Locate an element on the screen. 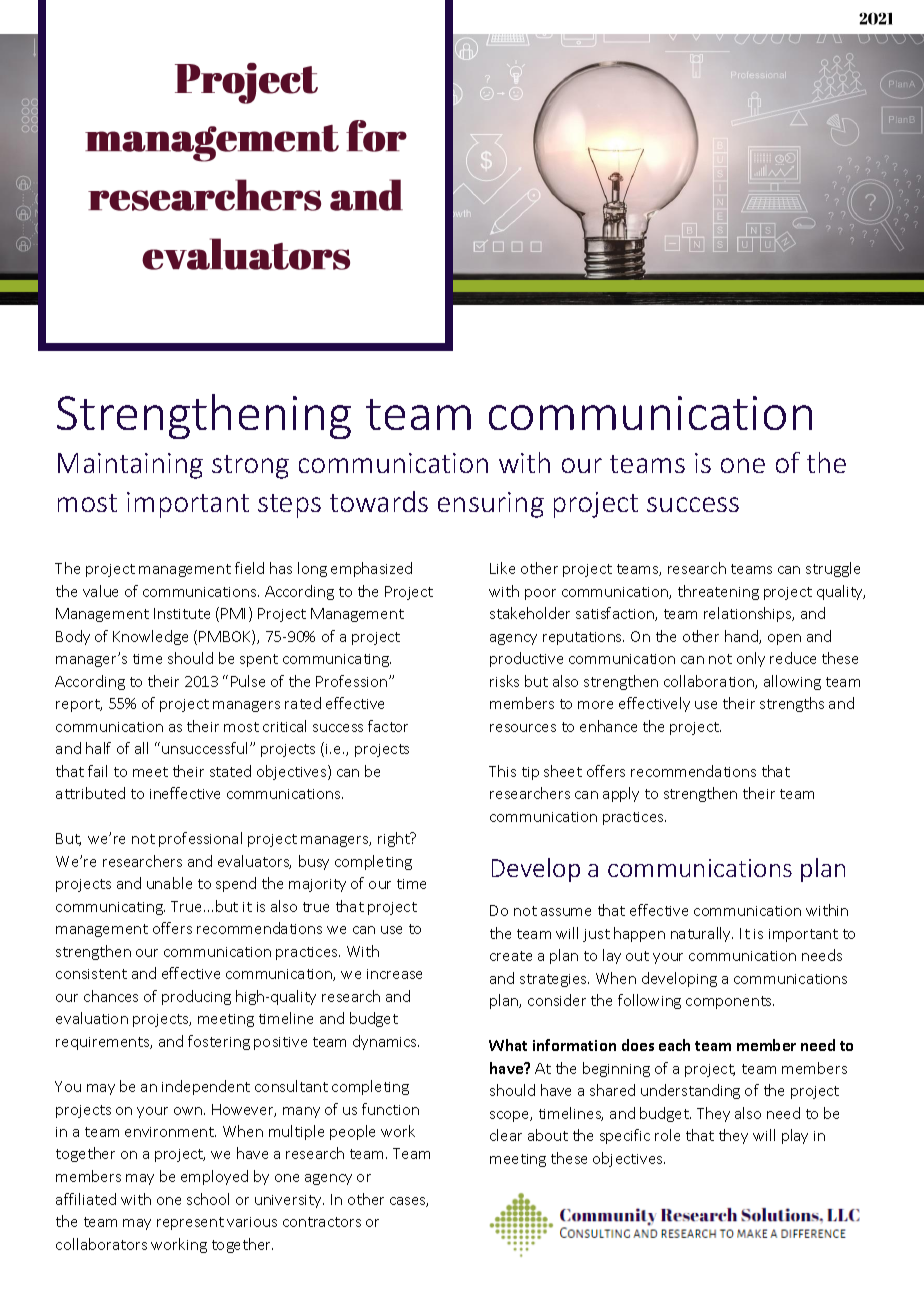  ensuring is located at coordinates (491, 505).
